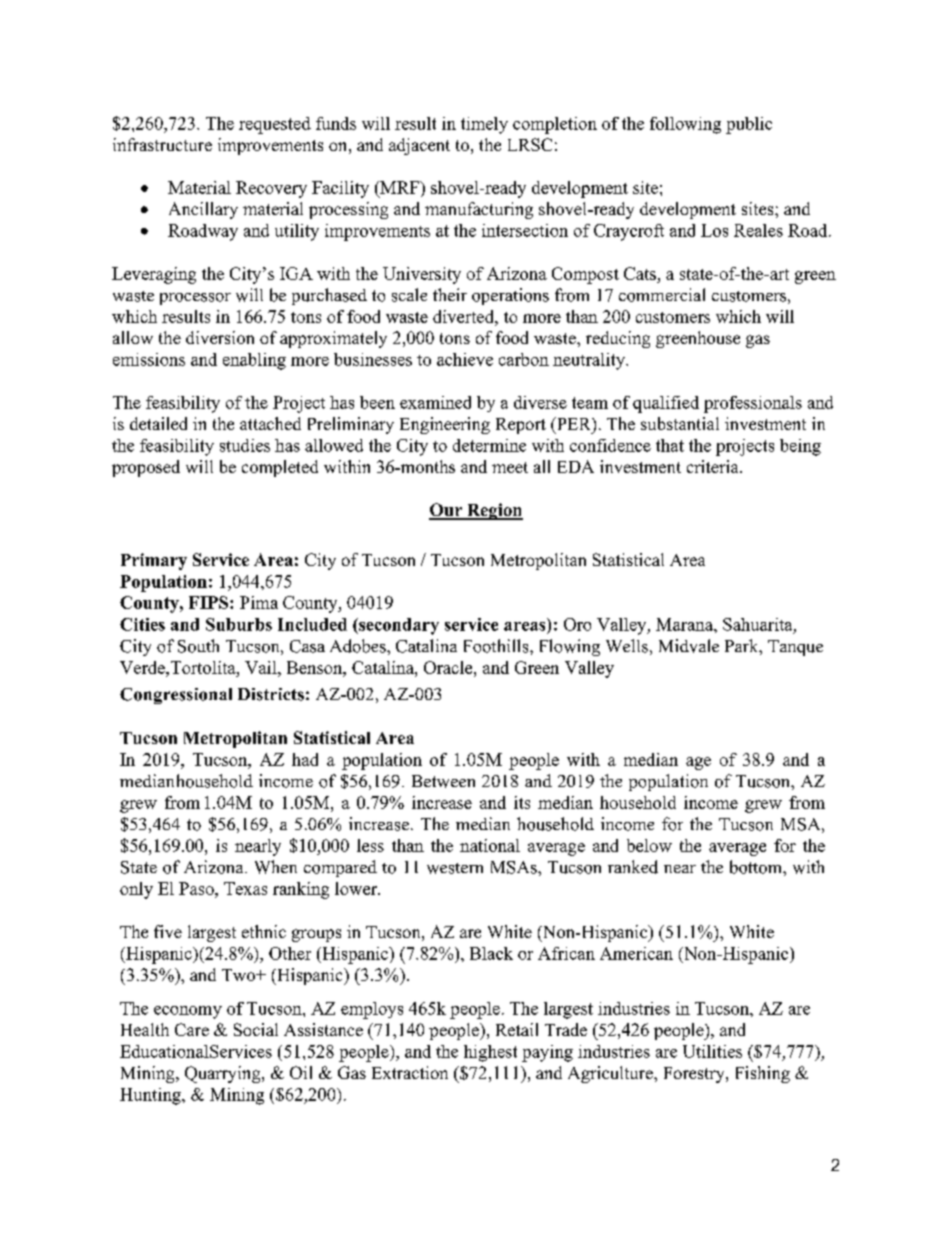  Describe the element at coordinates (484, 125) in the screenshot. I see `timely` at that location.
